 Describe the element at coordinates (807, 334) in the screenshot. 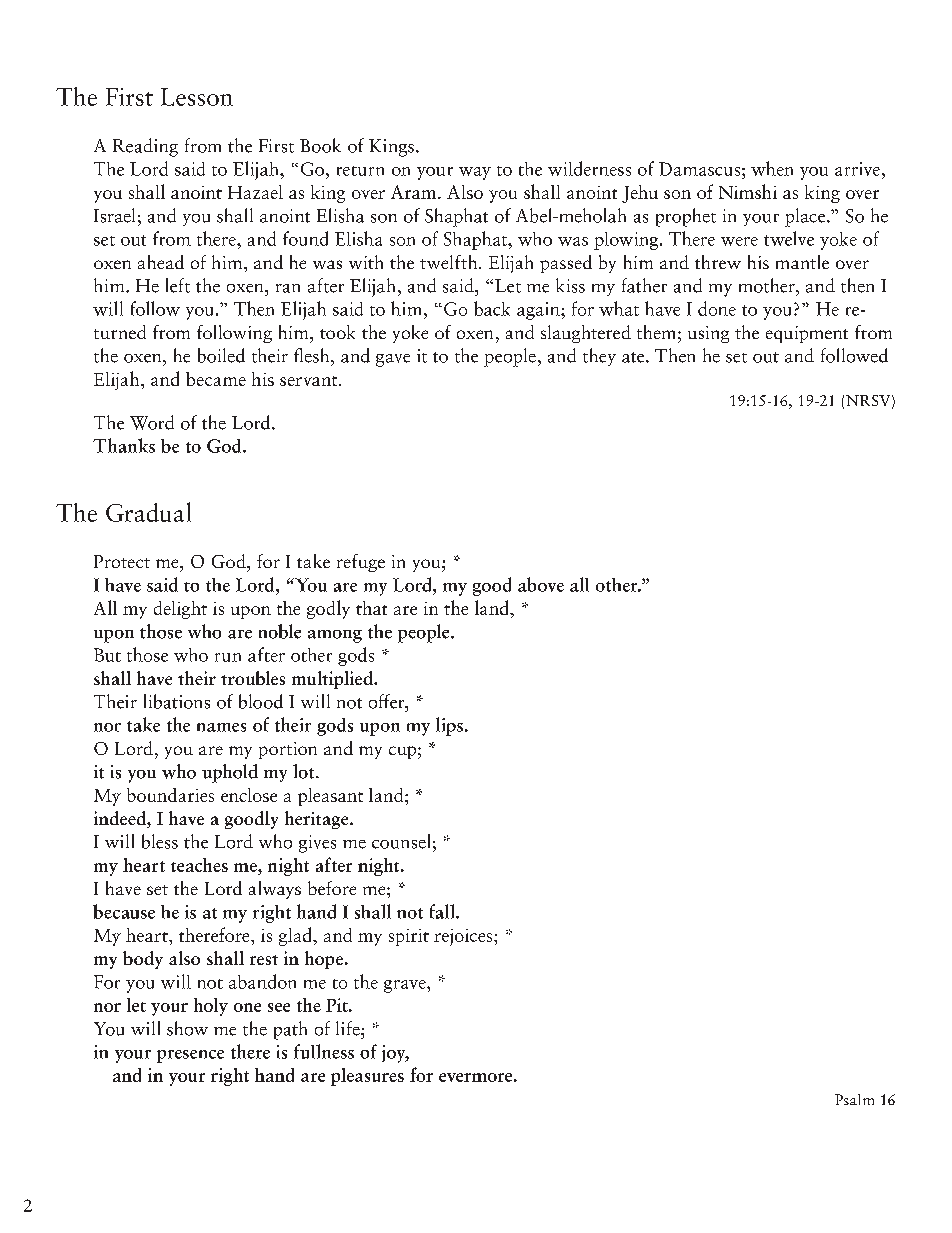

I see `equipment` at that location.
